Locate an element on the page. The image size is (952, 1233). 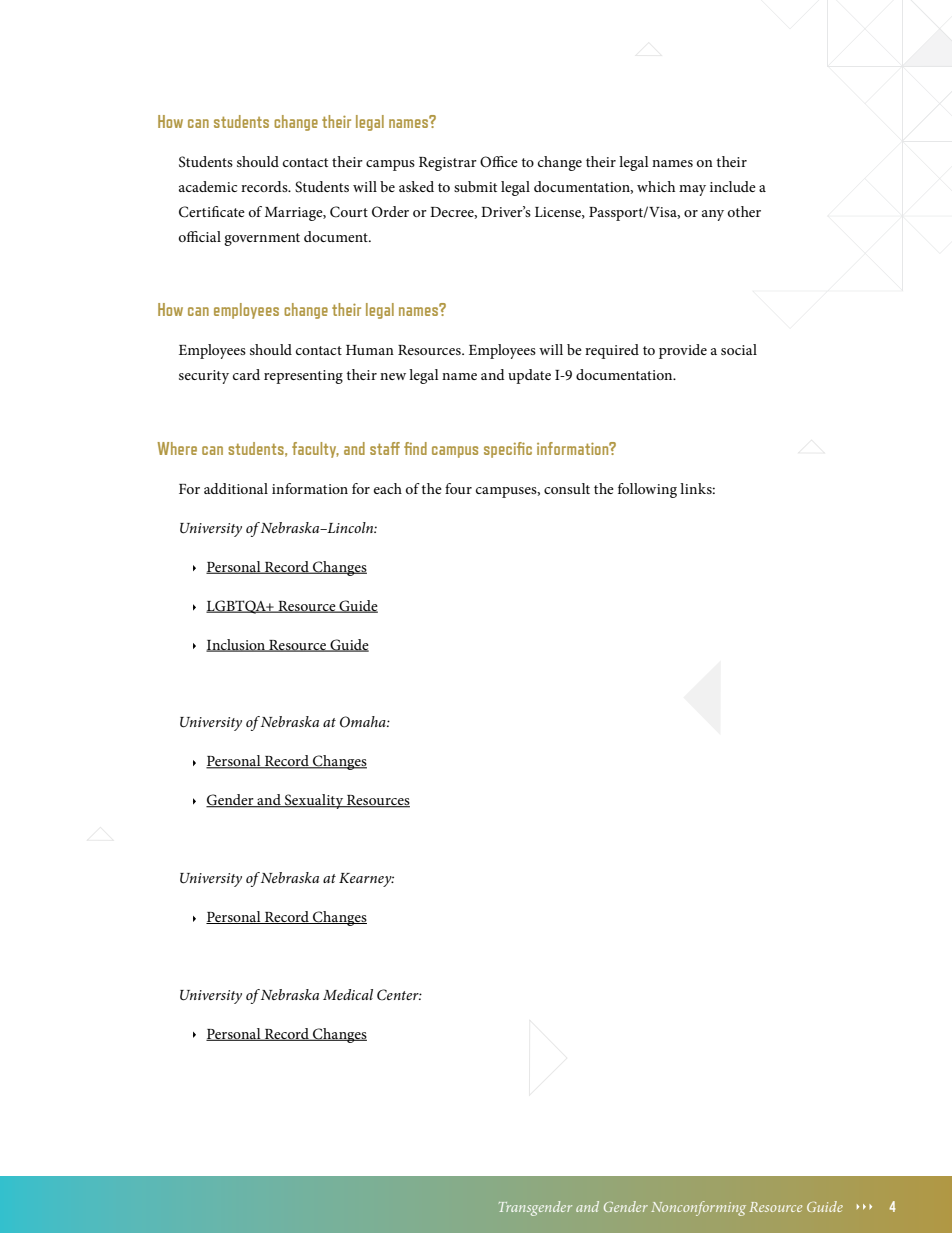
may is located at coordinates (692, 190).
